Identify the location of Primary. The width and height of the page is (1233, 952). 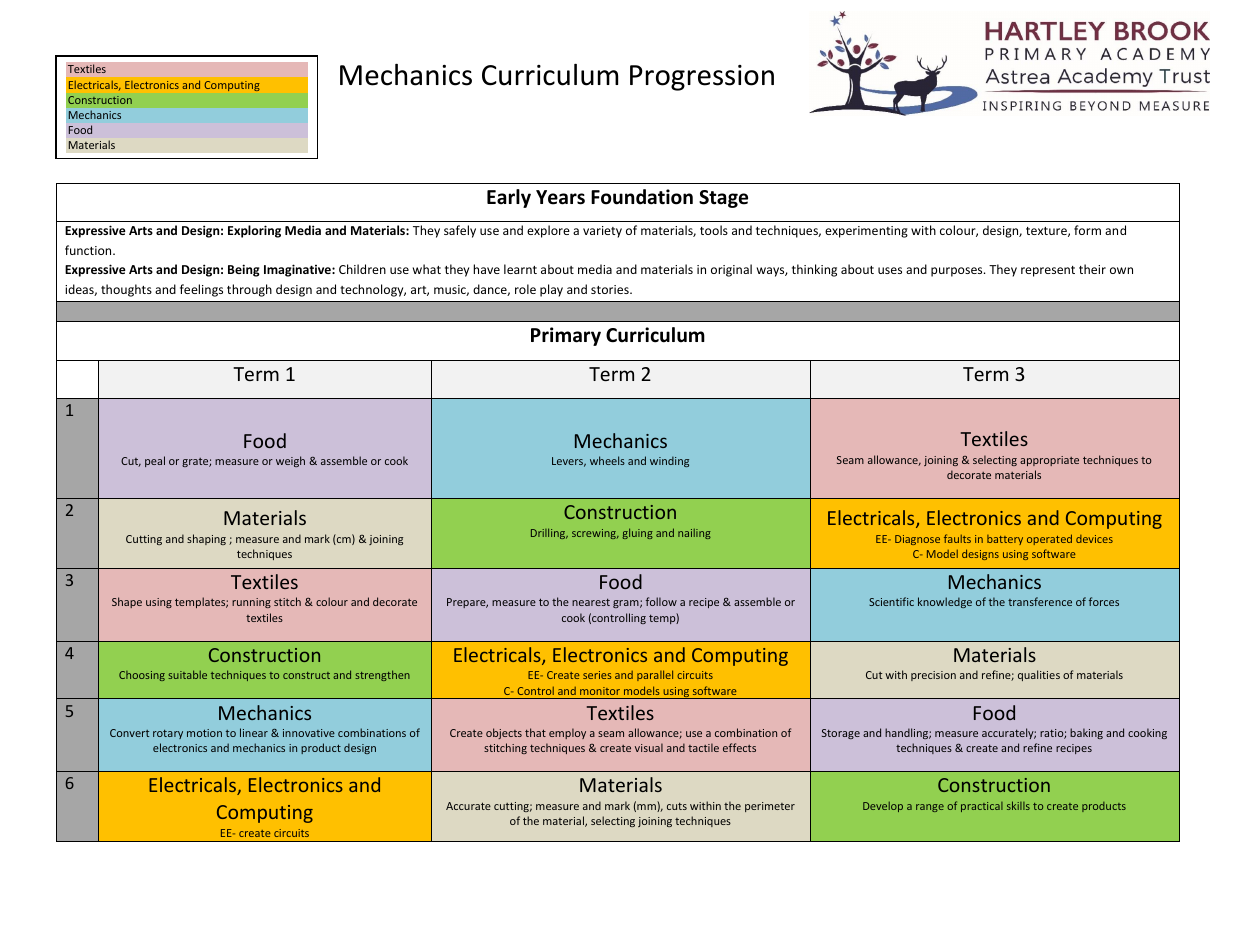
(566, 336).
